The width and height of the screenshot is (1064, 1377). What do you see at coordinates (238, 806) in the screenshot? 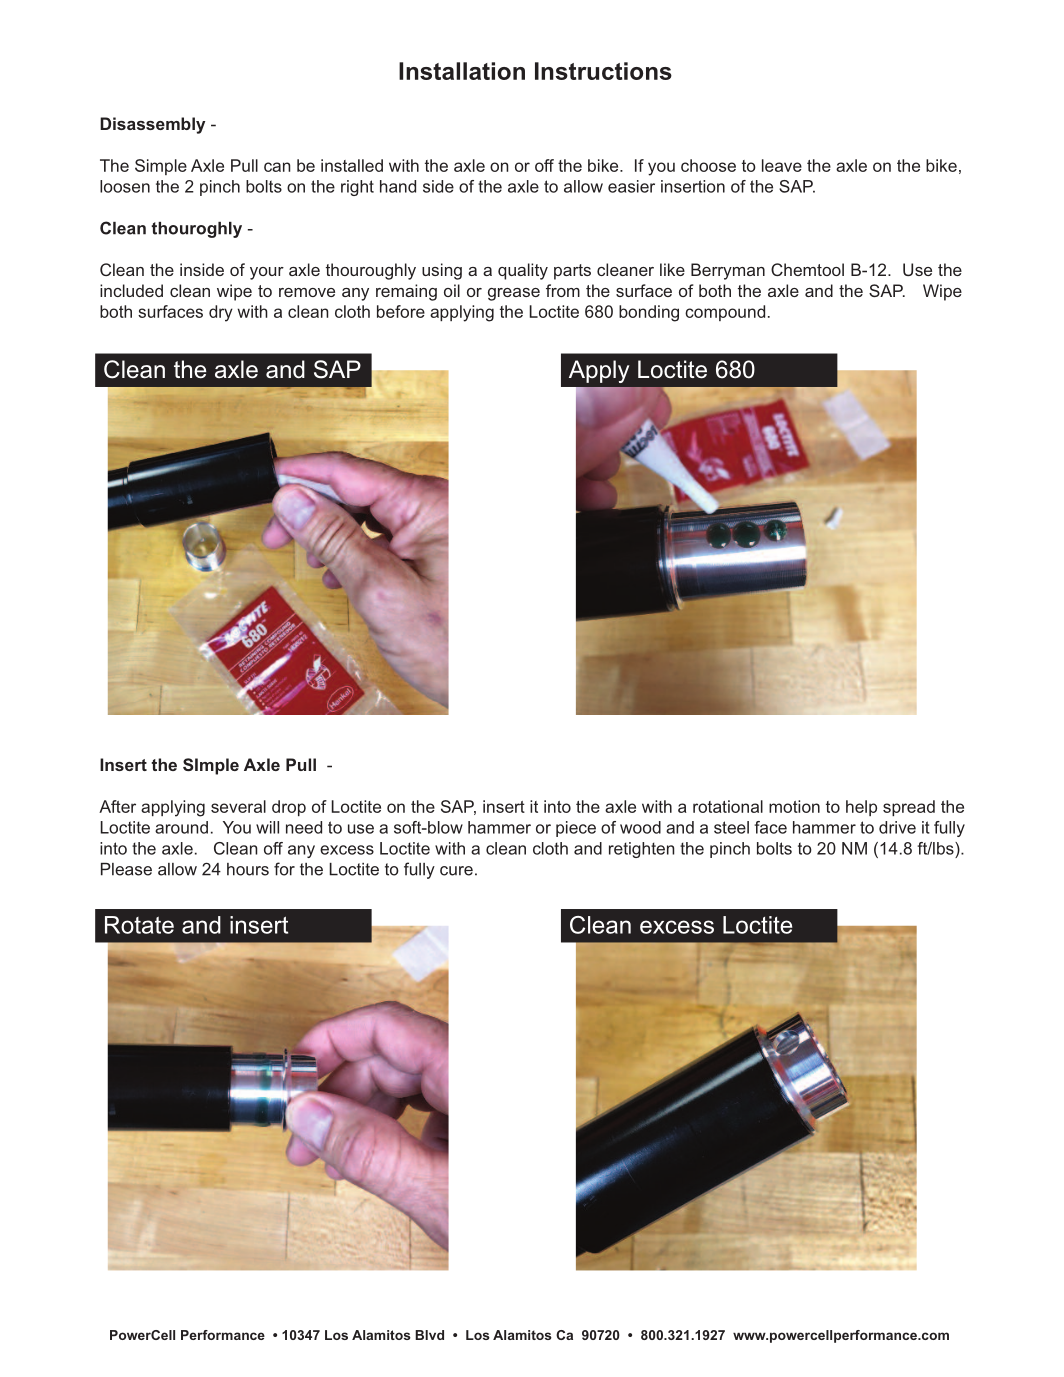
I see `several` at bounding box center [238, 806].
